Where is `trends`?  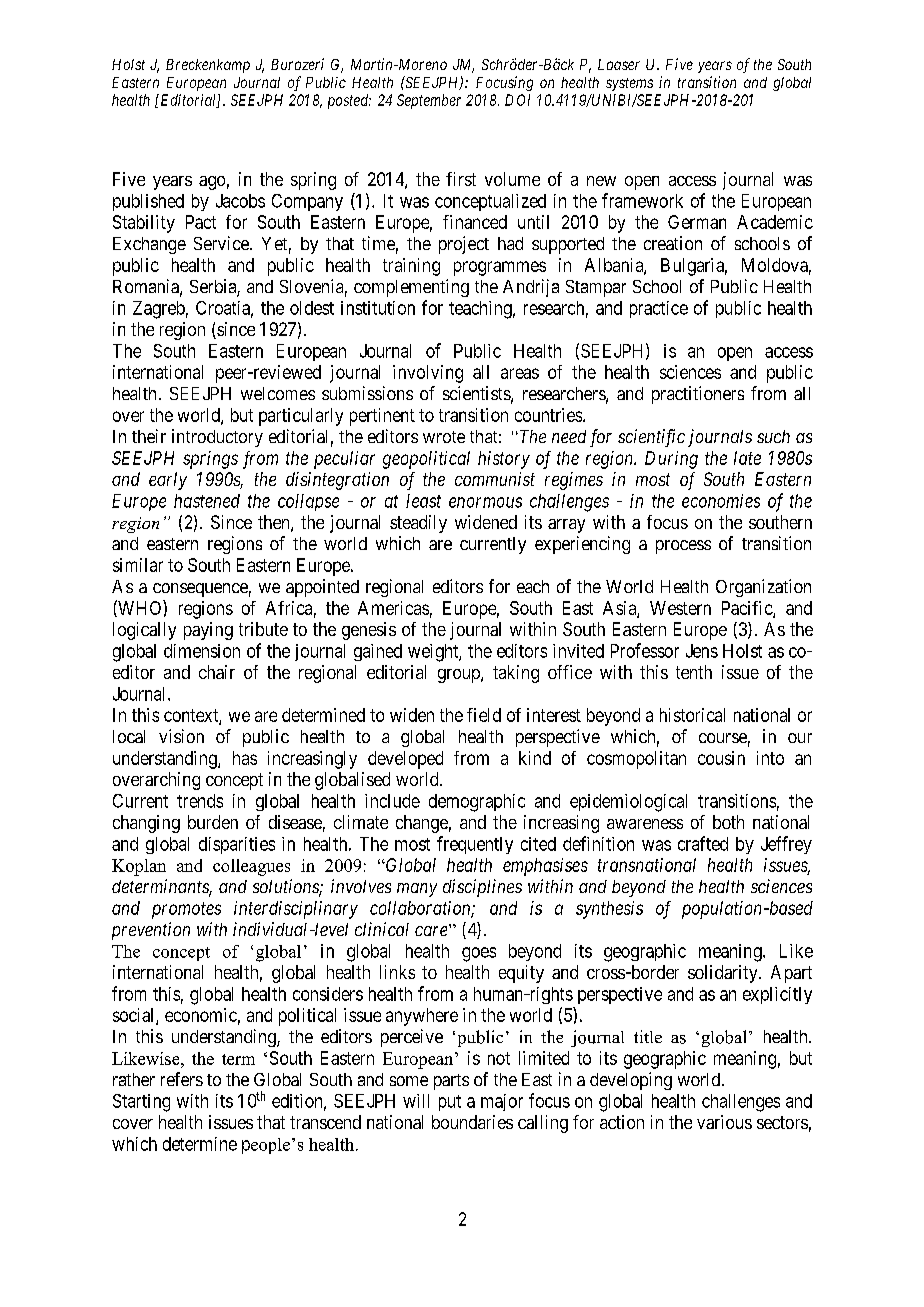 trends is located at coordinates (200, 801).
